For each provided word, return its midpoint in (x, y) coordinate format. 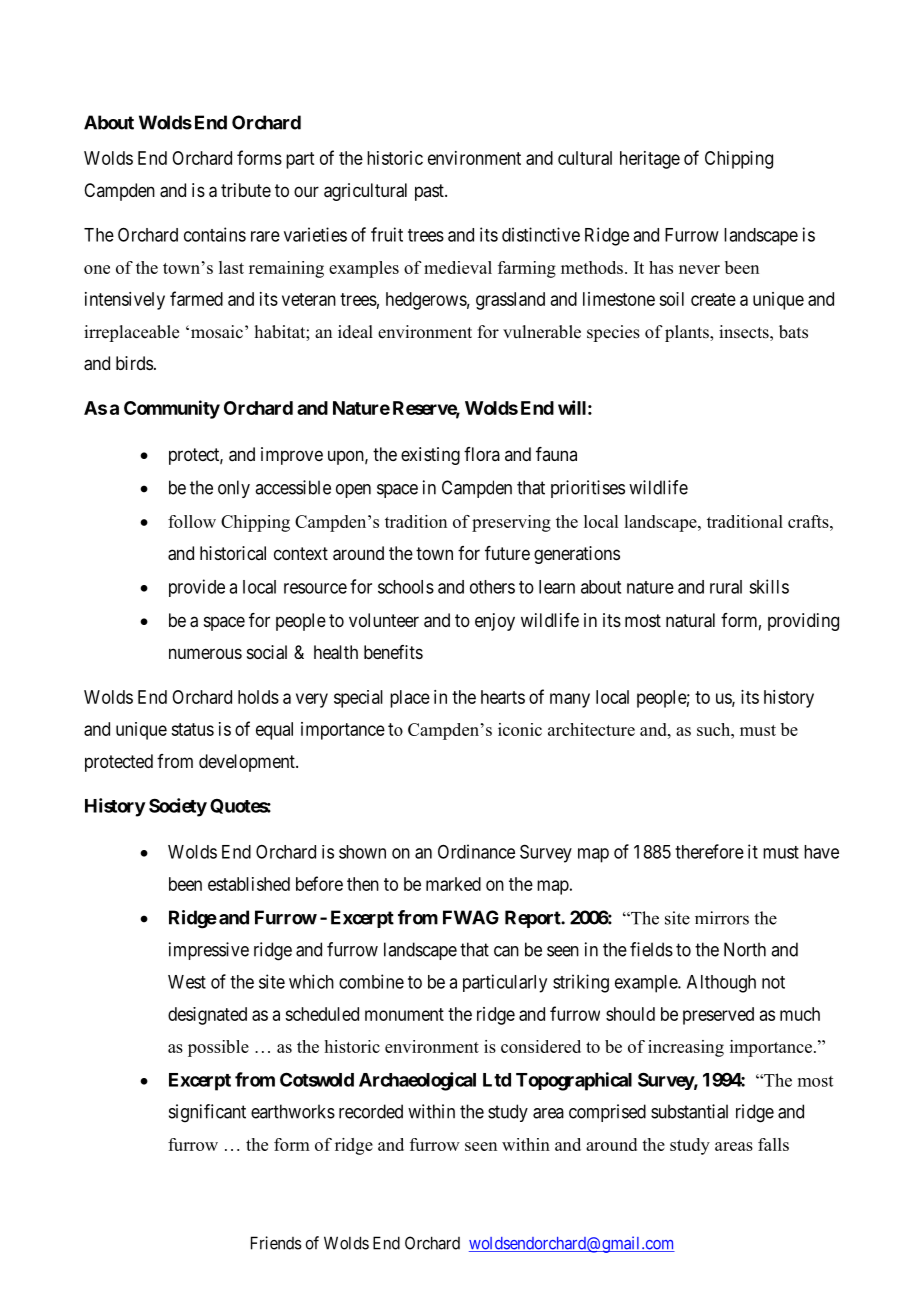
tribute (246, 190)
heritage (650, 160)
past (430, 192)
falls (773, 1144)
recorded (371, 1111)
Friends (276, 1243)
